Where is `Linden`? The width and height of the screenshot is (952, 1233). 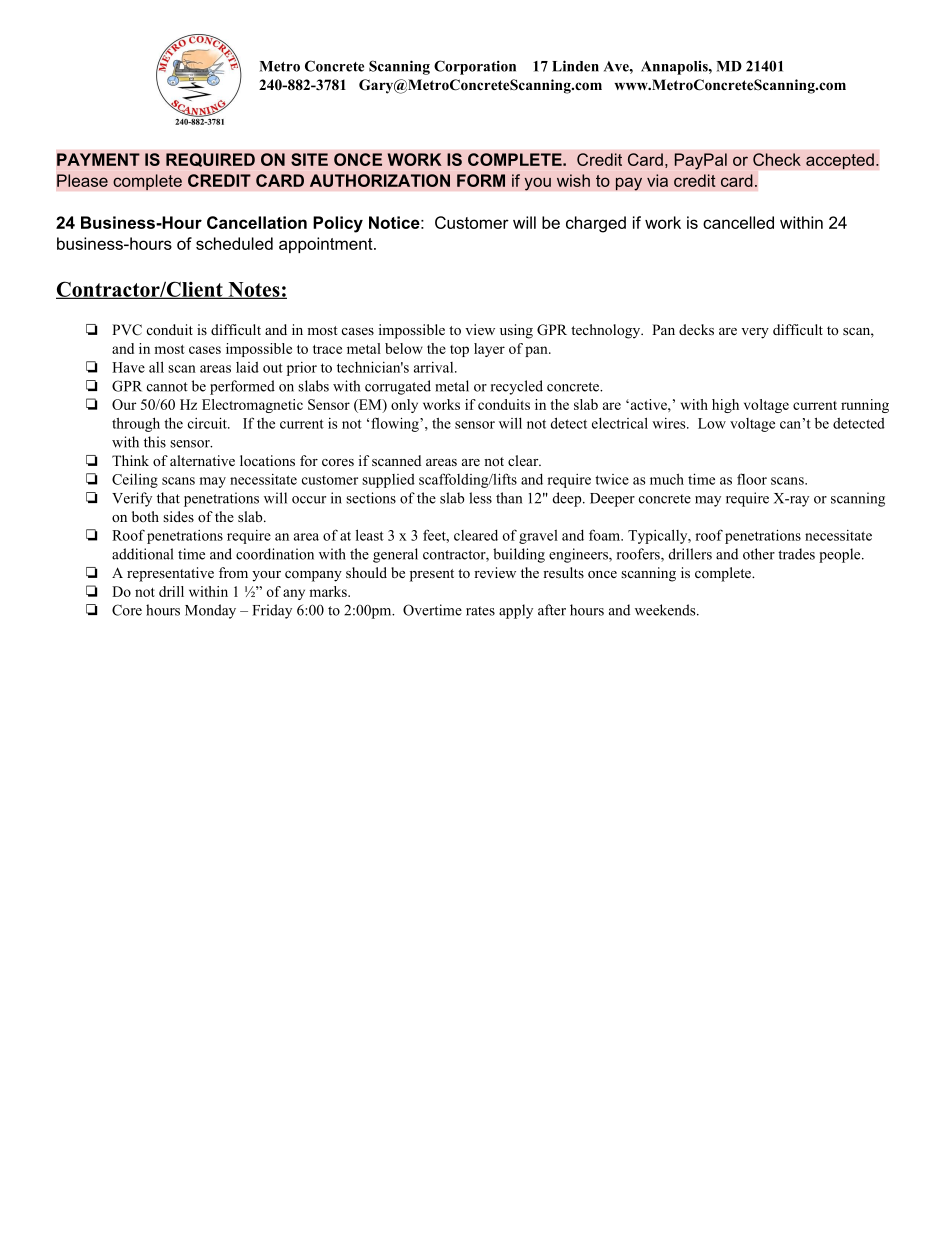 Linden is located at coordinates (575, 66).
